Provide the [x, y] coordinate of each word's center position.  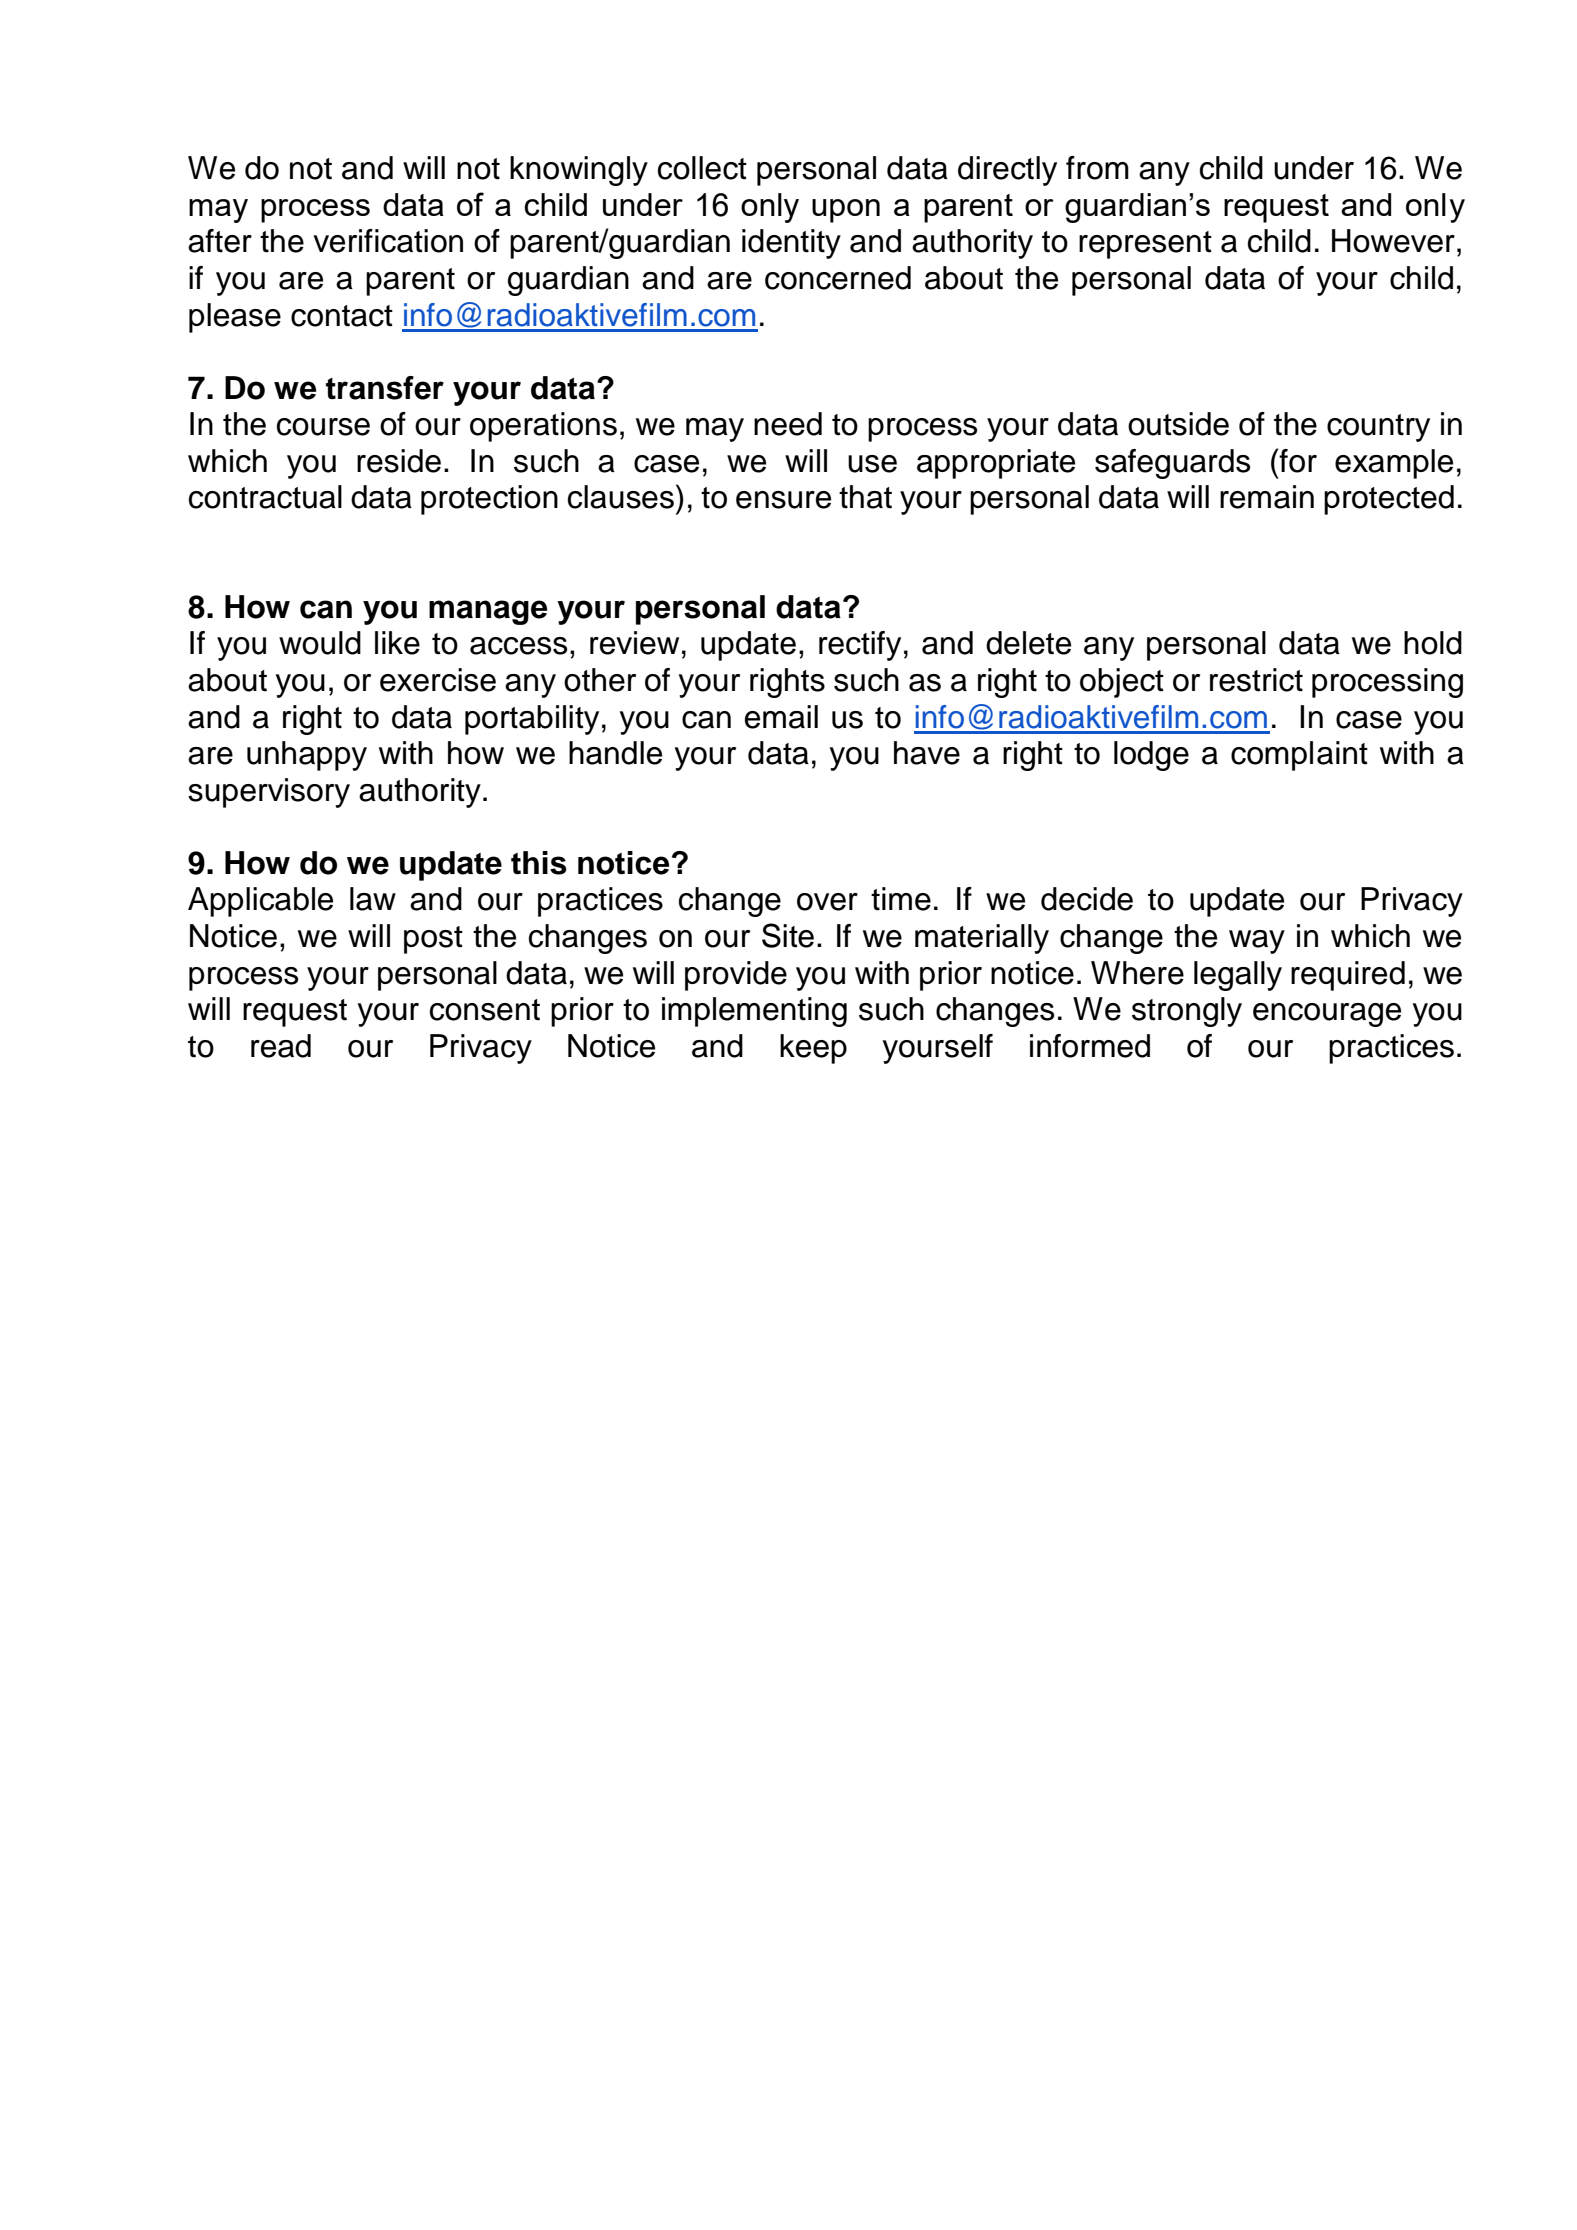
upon [846, 211]
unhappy [307, 756]
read [281, 1046]
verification [388, 241]
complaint [1299, 756]
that [865, 497]
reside [399, 461]
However [1393, 241]
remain [1267, 497]
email [781, 717]
